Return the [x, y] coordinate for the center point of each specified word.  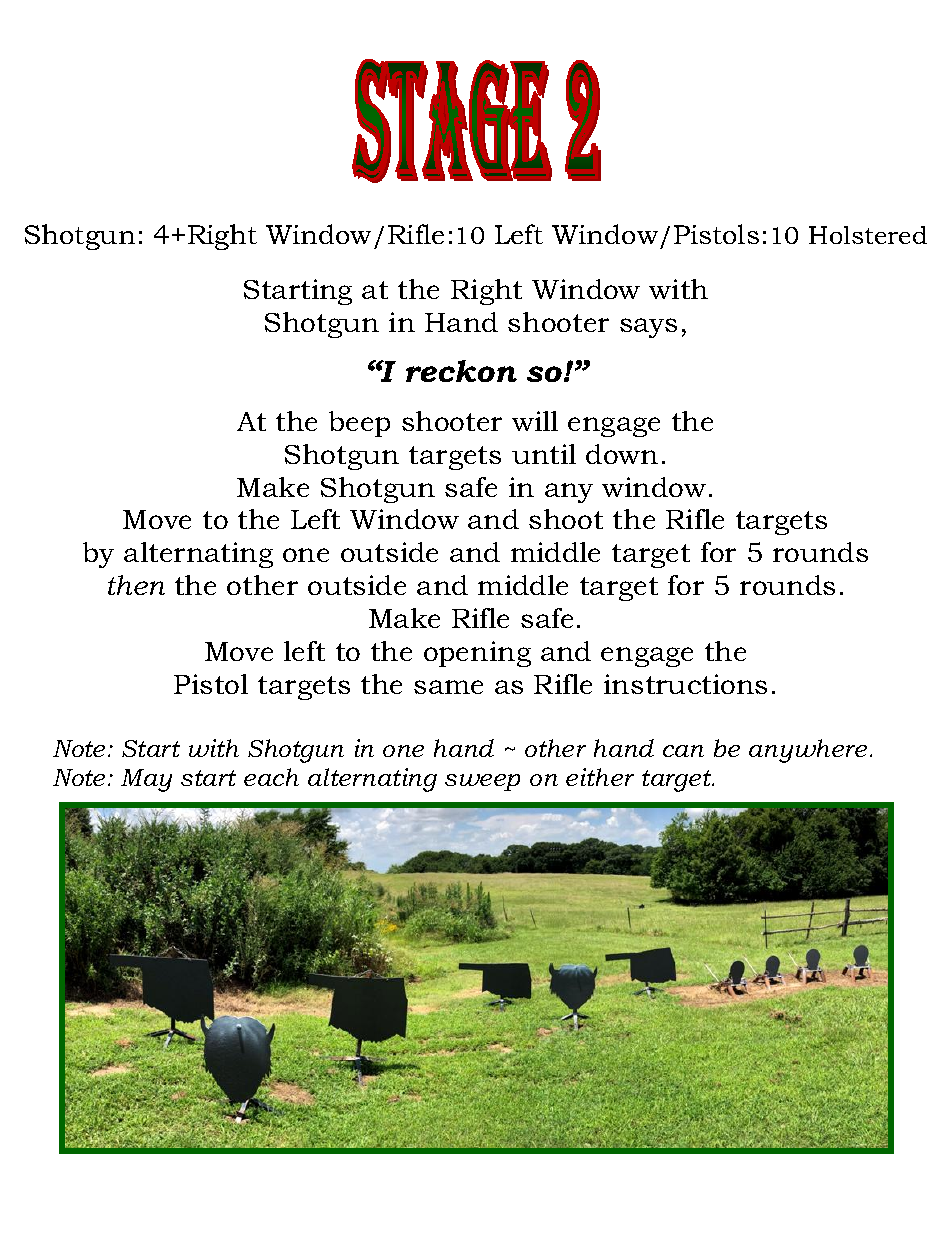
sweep [482, 782]
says [648, 328]
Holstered [868, 235]
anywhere [808, 751]
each [271, 777]
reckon [461, 371]
